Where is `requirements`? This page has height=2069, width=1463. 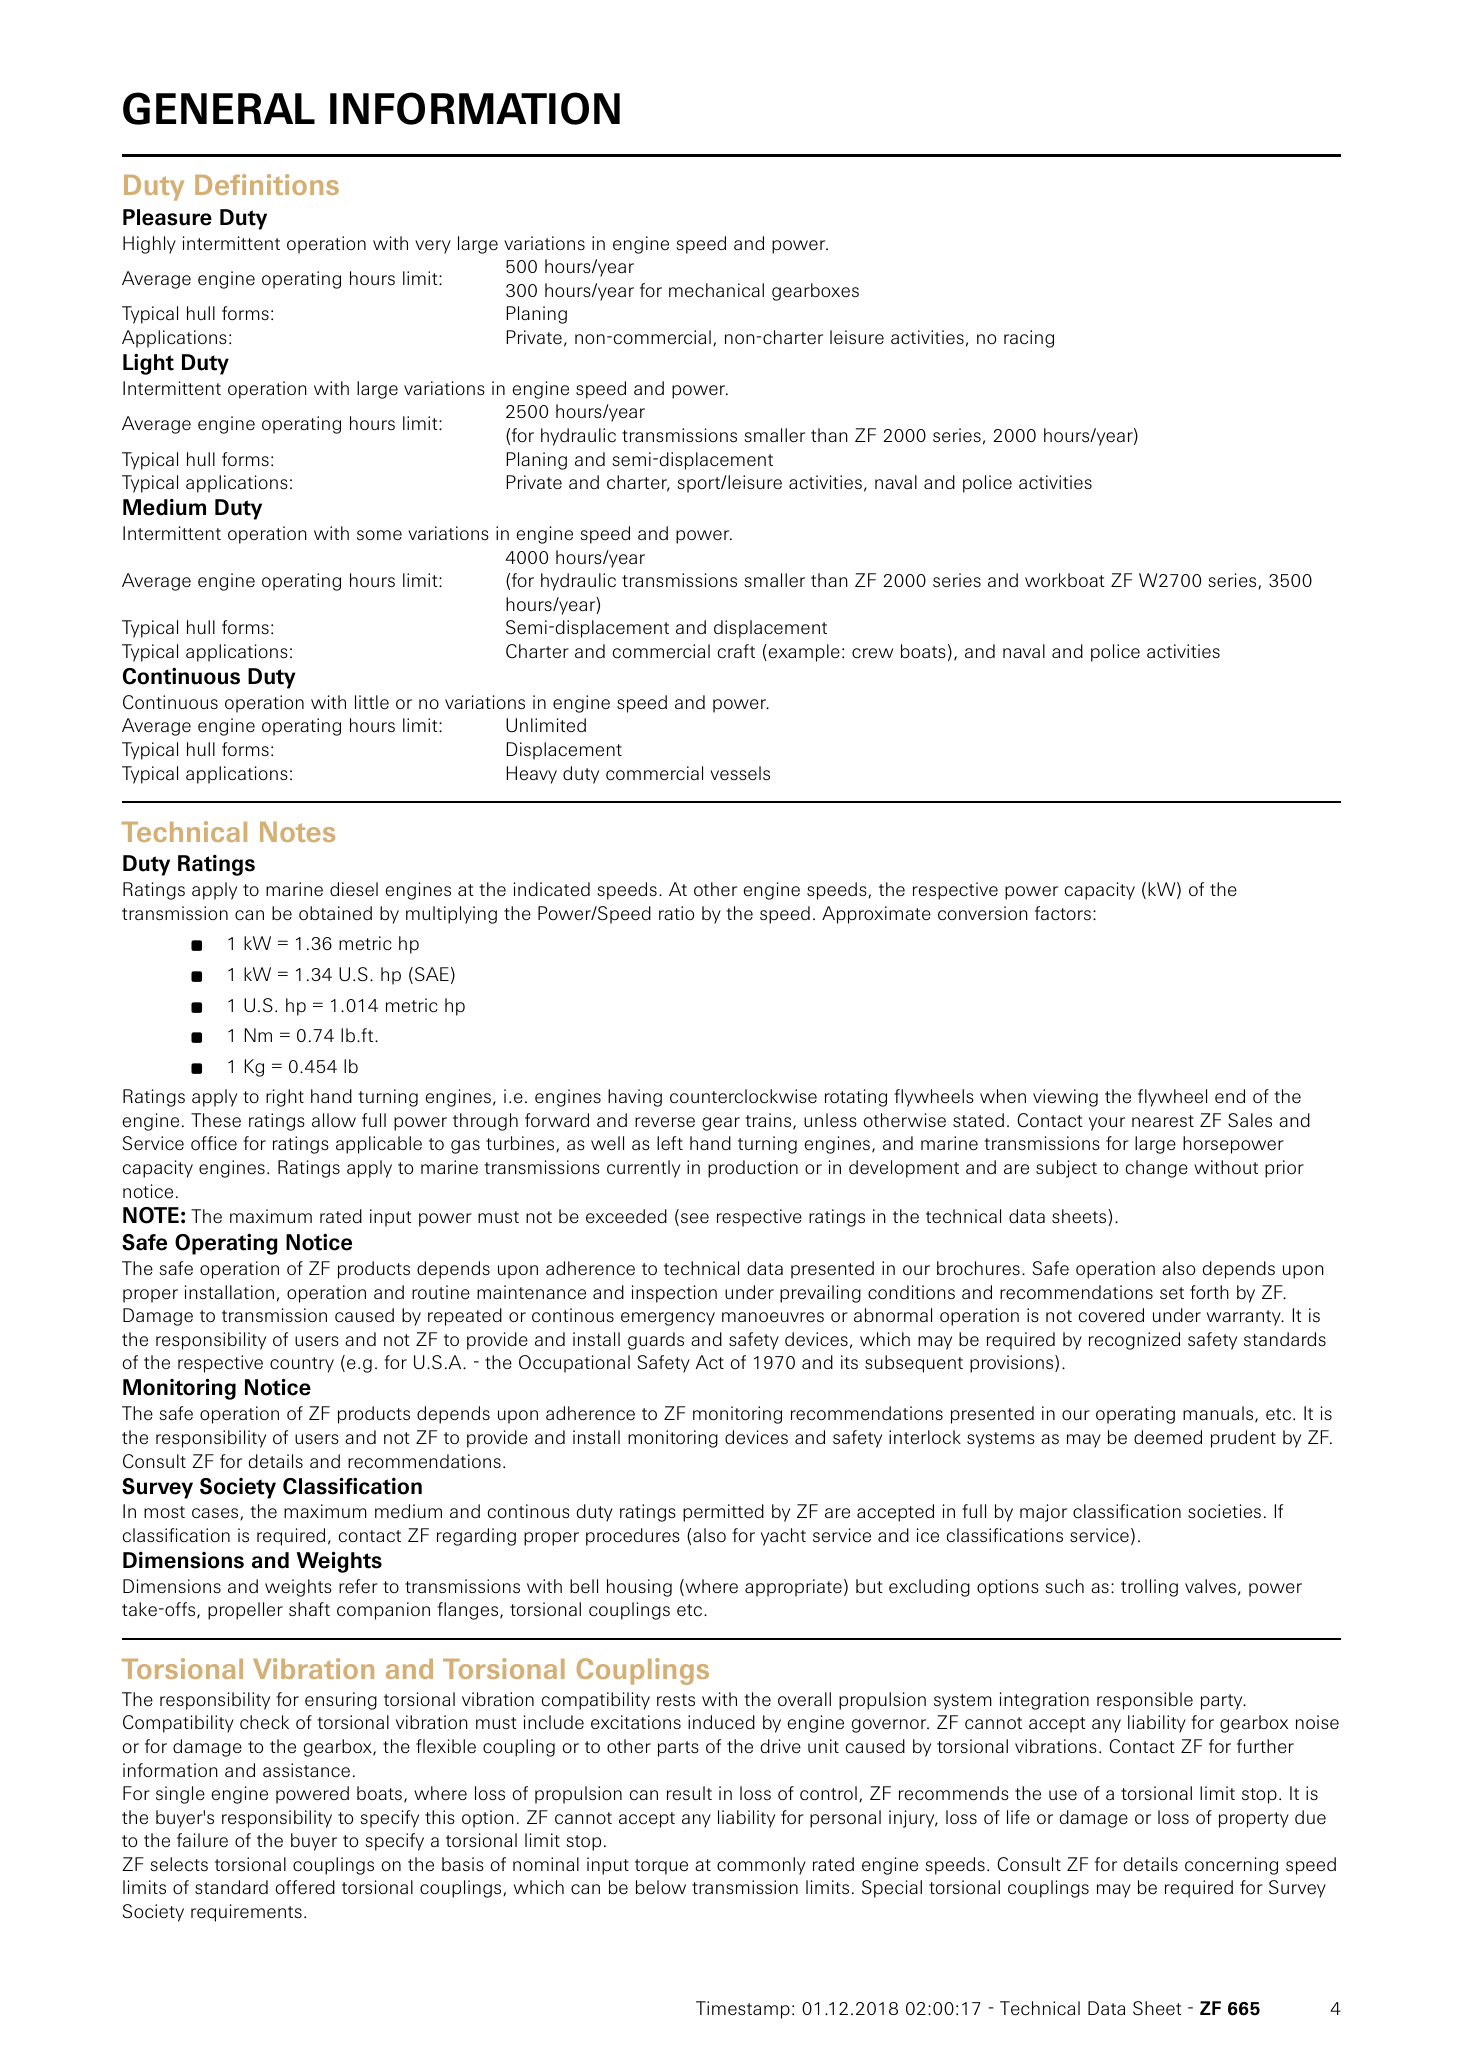
requirements is located at coordinates (246, 1913).
